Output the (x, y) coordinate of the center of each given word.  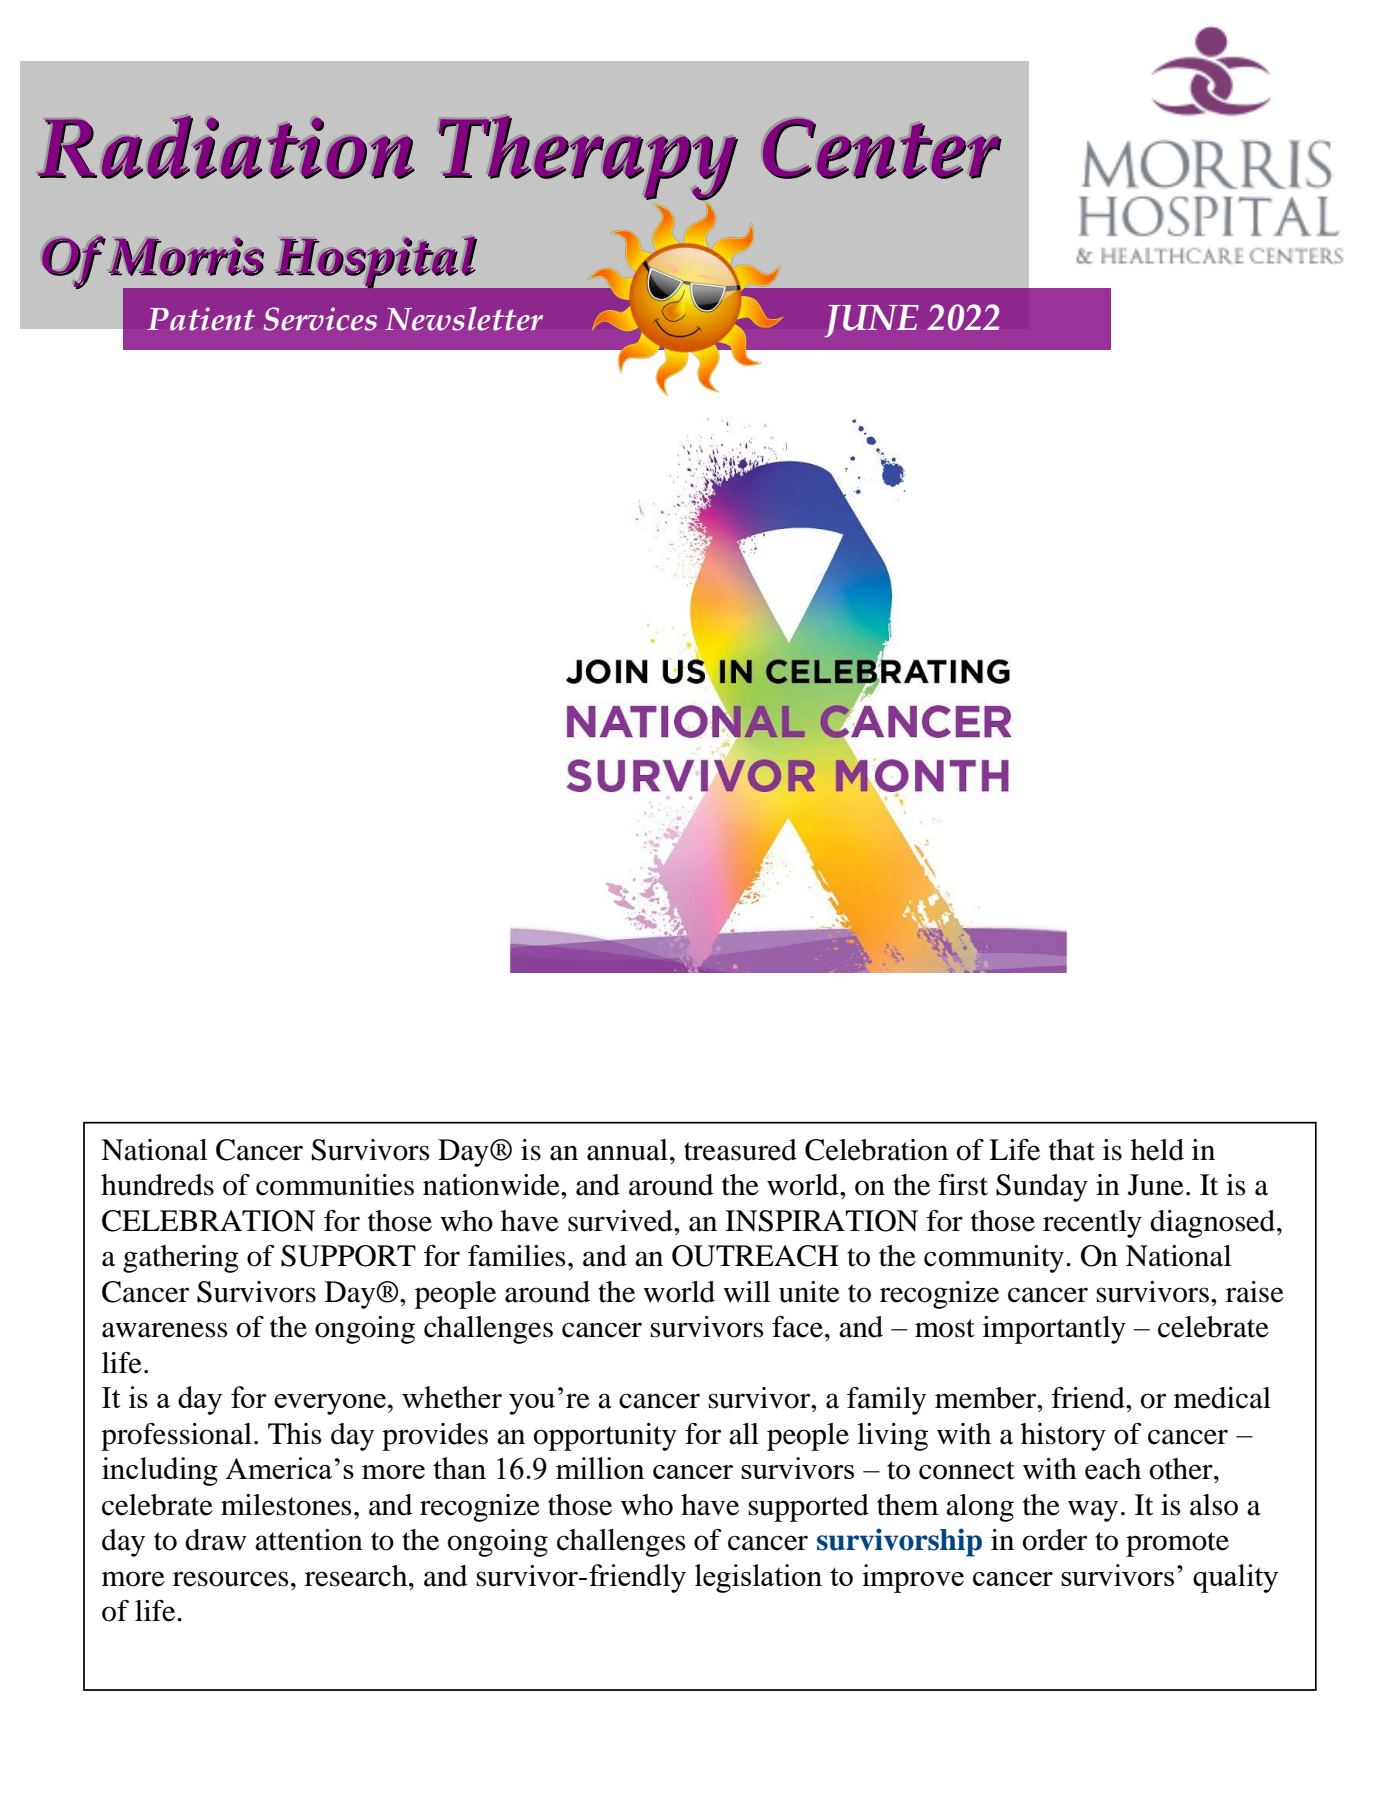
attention (309, 1540)
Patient (201, 319)
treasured (740, 1150)
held (1157, 1150)
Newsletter (464, 318)
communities (335, 1185)
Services (320, 319)
